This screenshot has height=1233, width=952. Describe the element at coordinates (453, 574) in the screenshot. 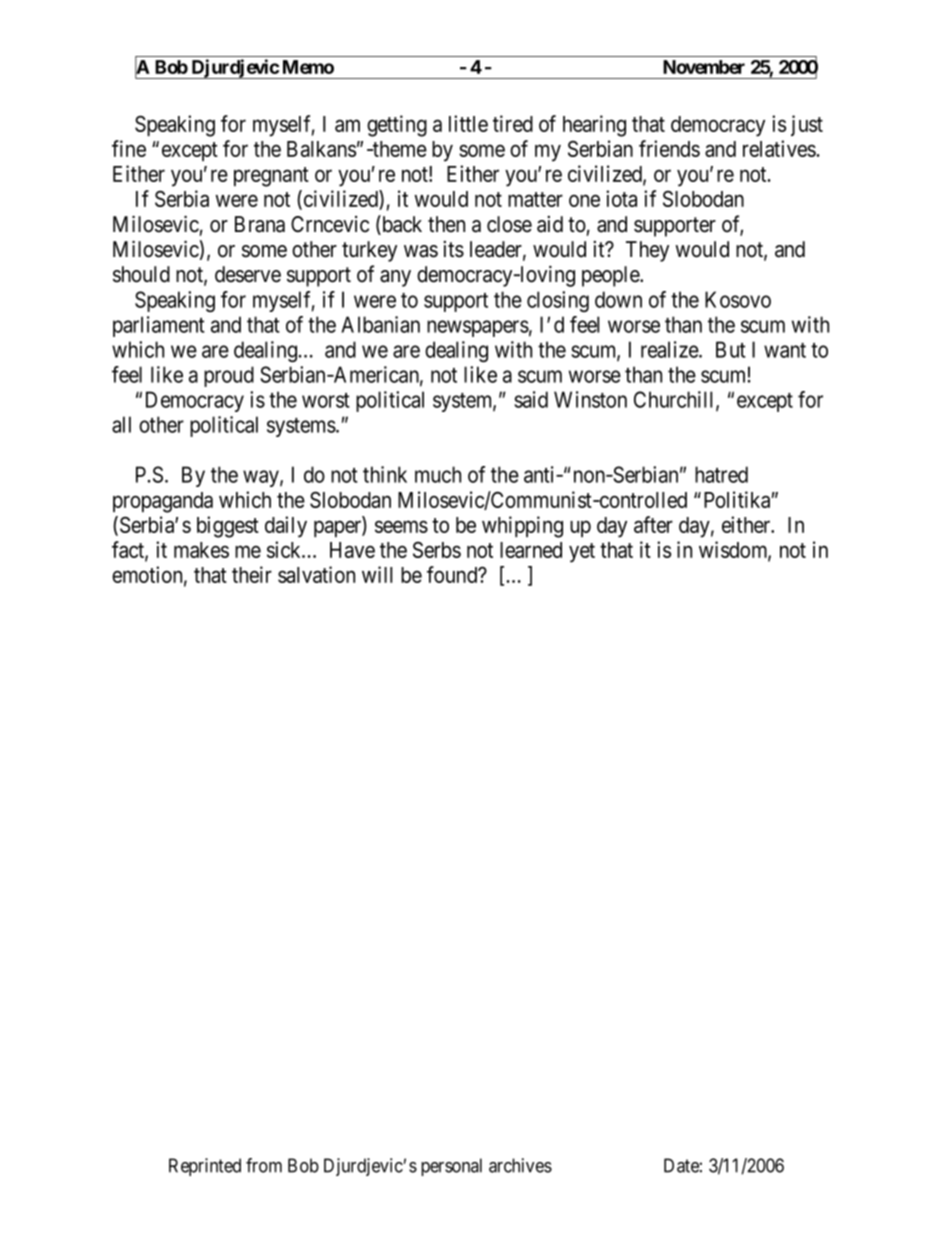

I see `found` at that location.
